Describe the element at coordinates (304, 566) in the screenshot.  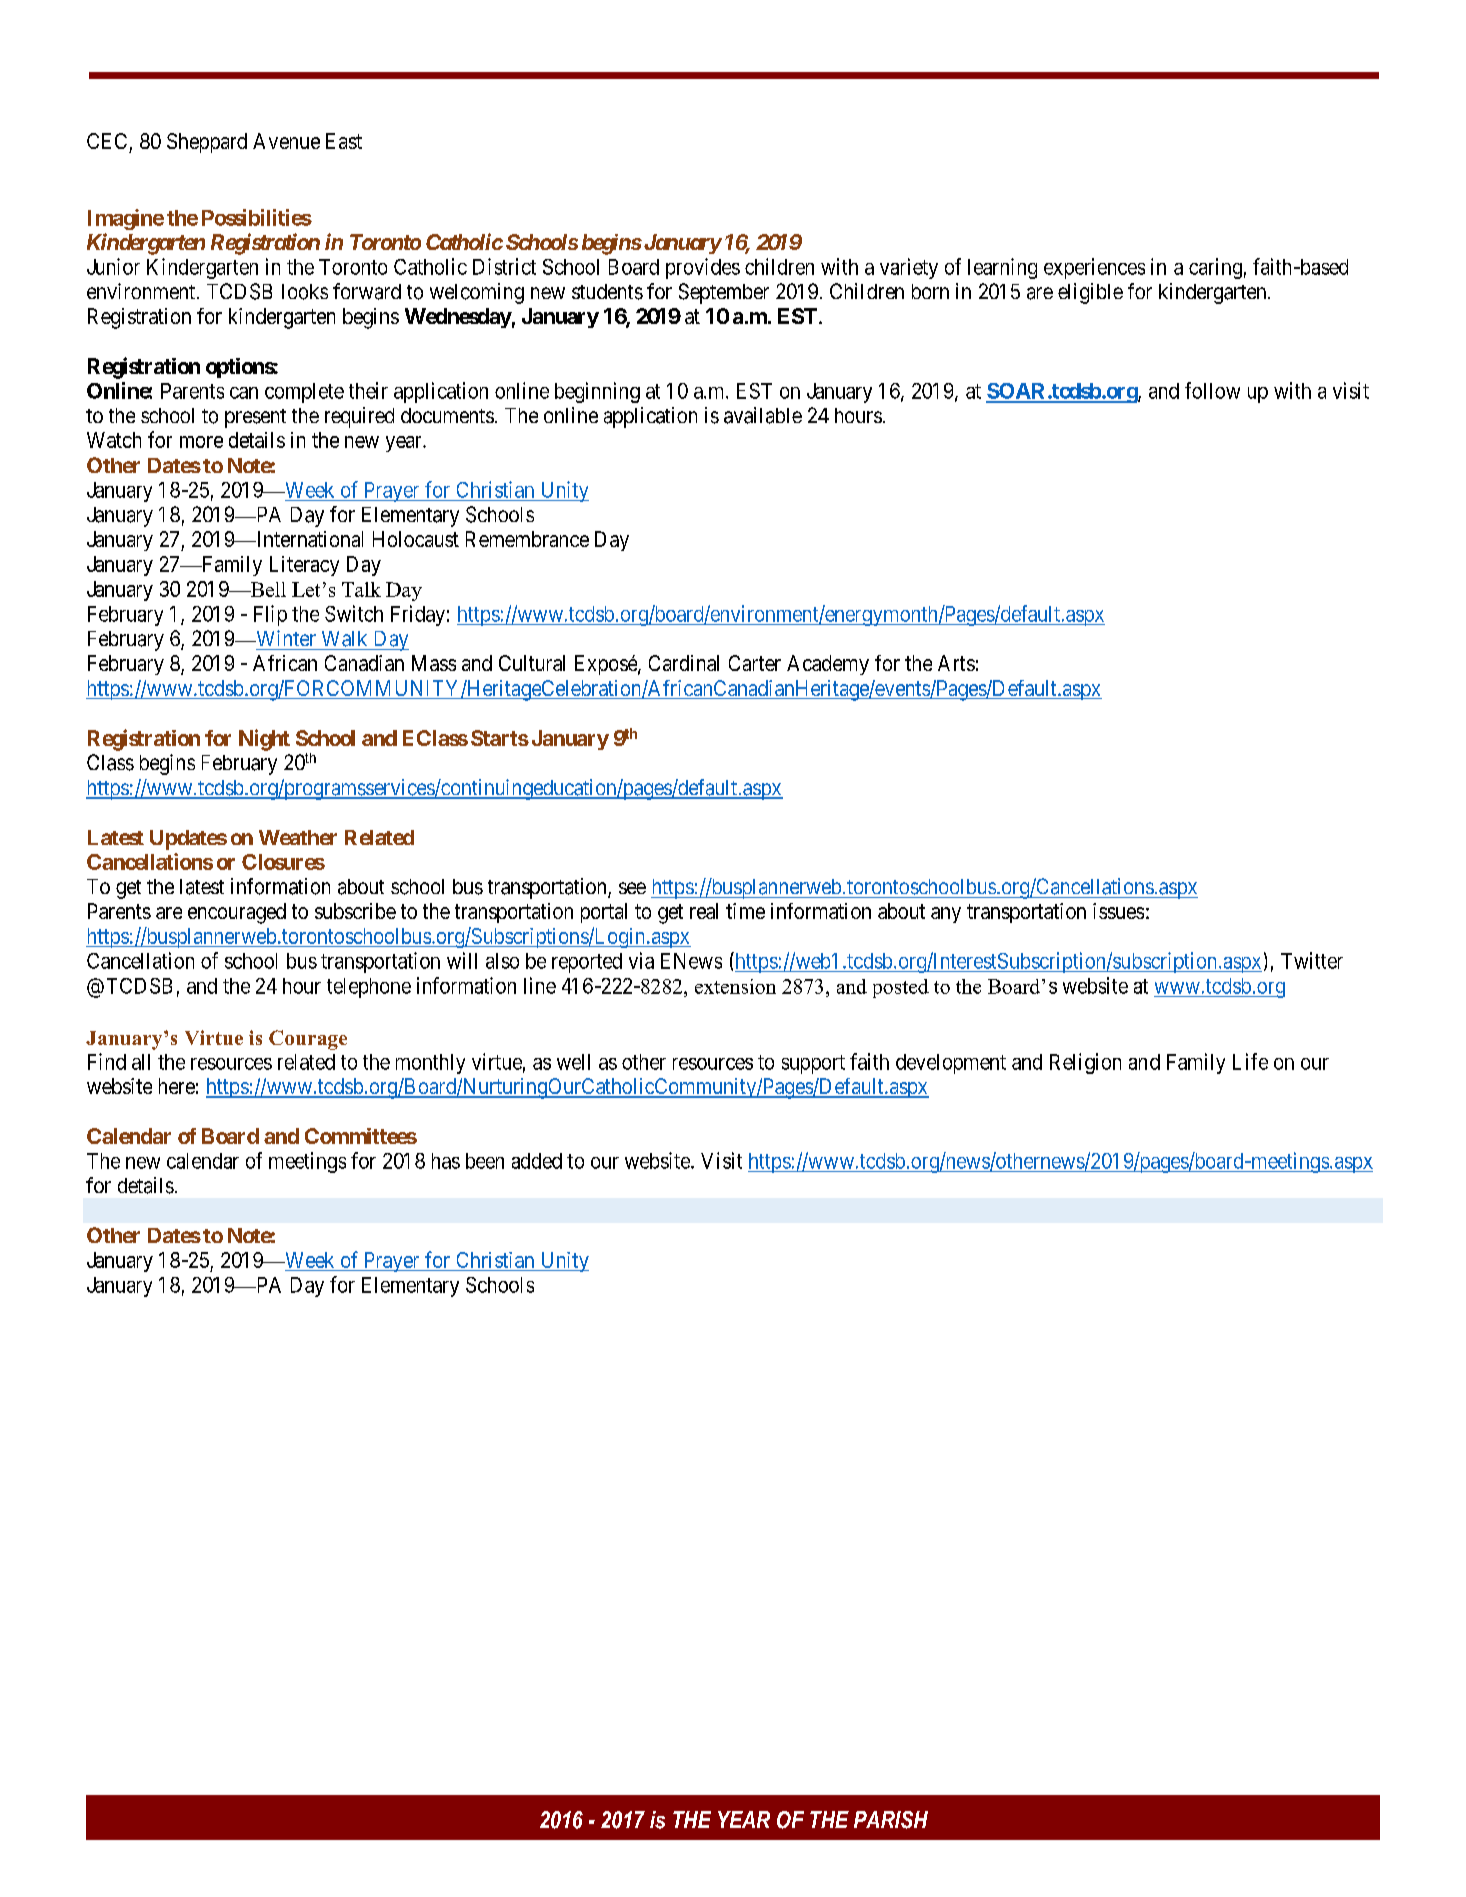
I see `Literacy` at that location.
